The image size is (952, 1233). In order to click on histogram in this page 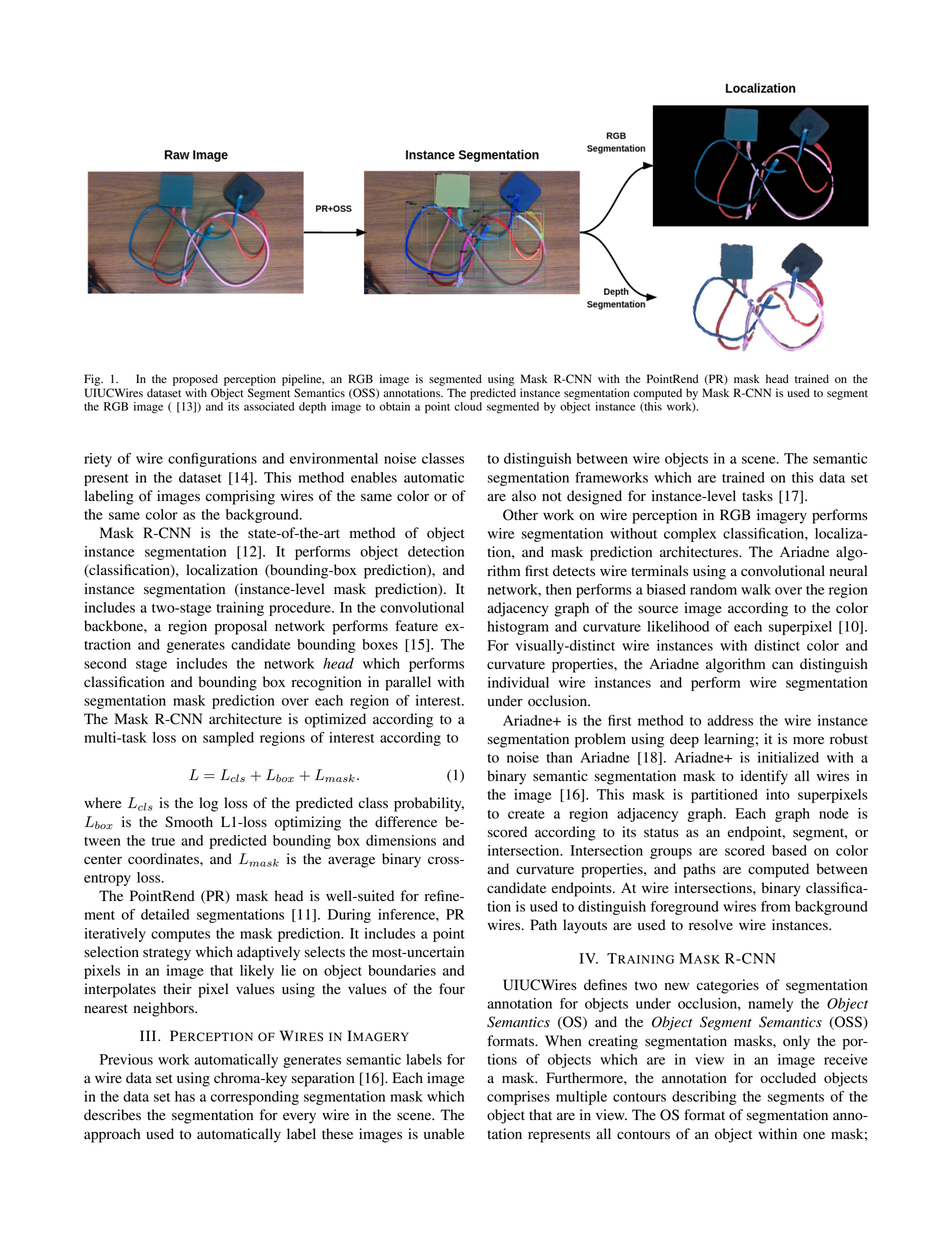, I will do `click(518, 628)`.
